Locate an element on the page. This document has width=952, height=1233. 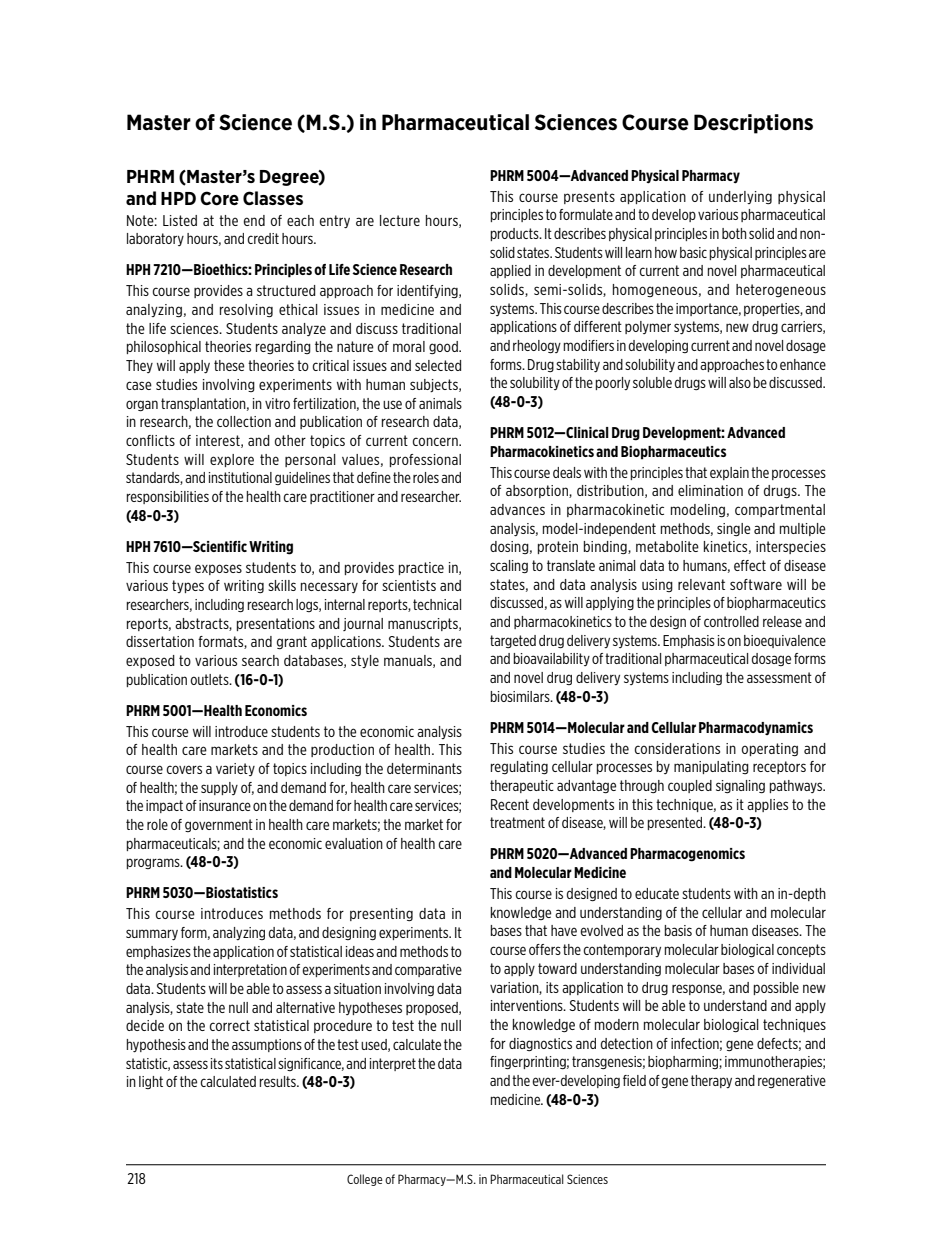
results is located at coordinates (279, 1081).
